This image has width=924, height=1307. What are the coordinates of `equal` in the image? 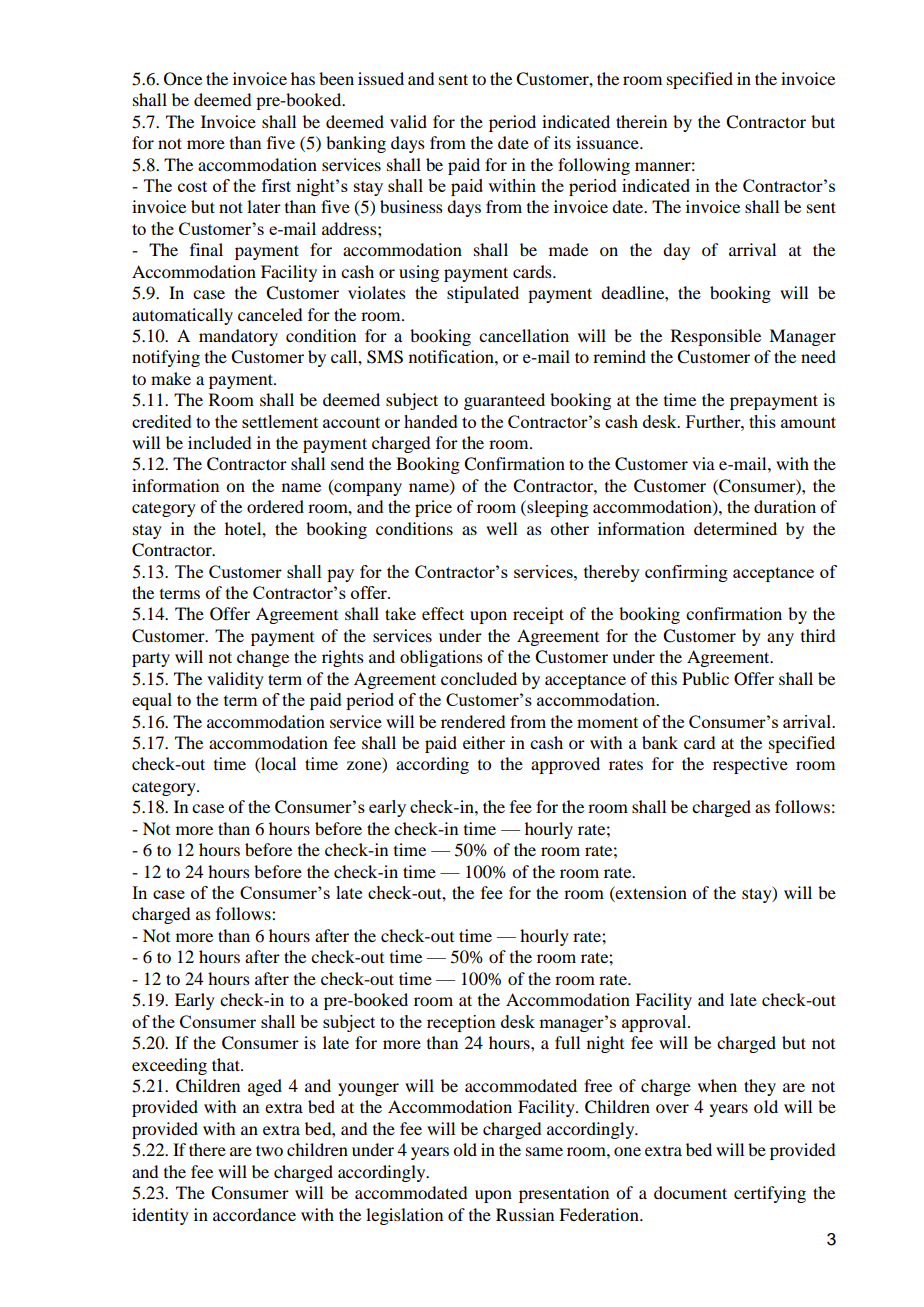 It's located at (152, 701).
